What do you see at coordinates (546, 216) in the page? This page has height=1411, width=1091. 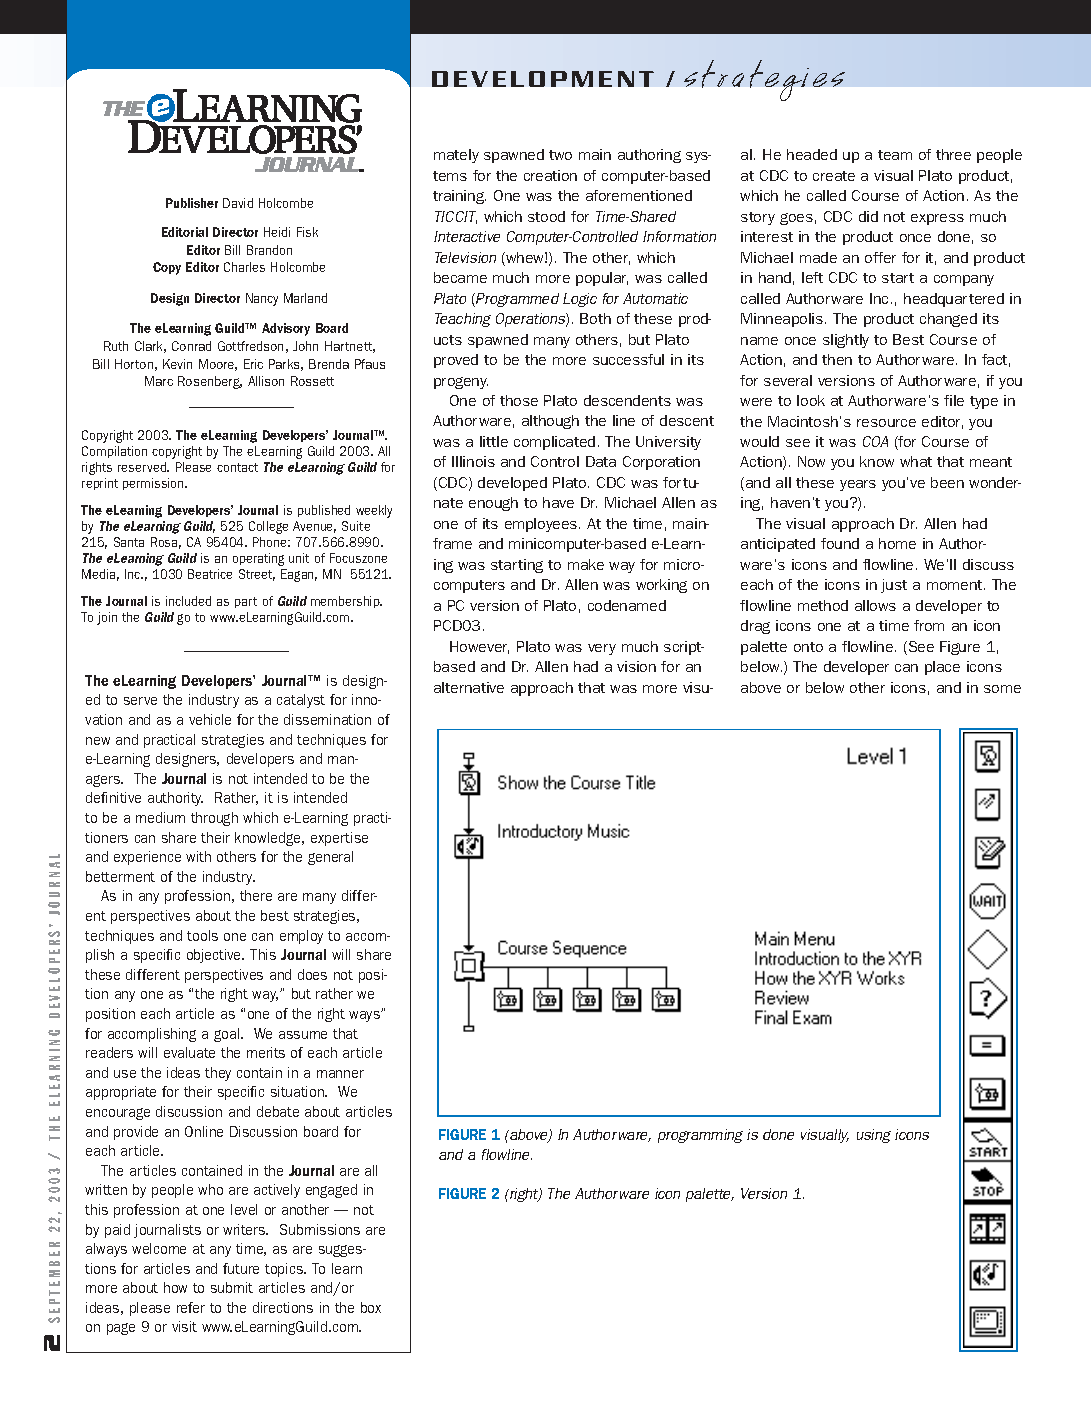 I see `stood` at bounding box center [546, 216].
